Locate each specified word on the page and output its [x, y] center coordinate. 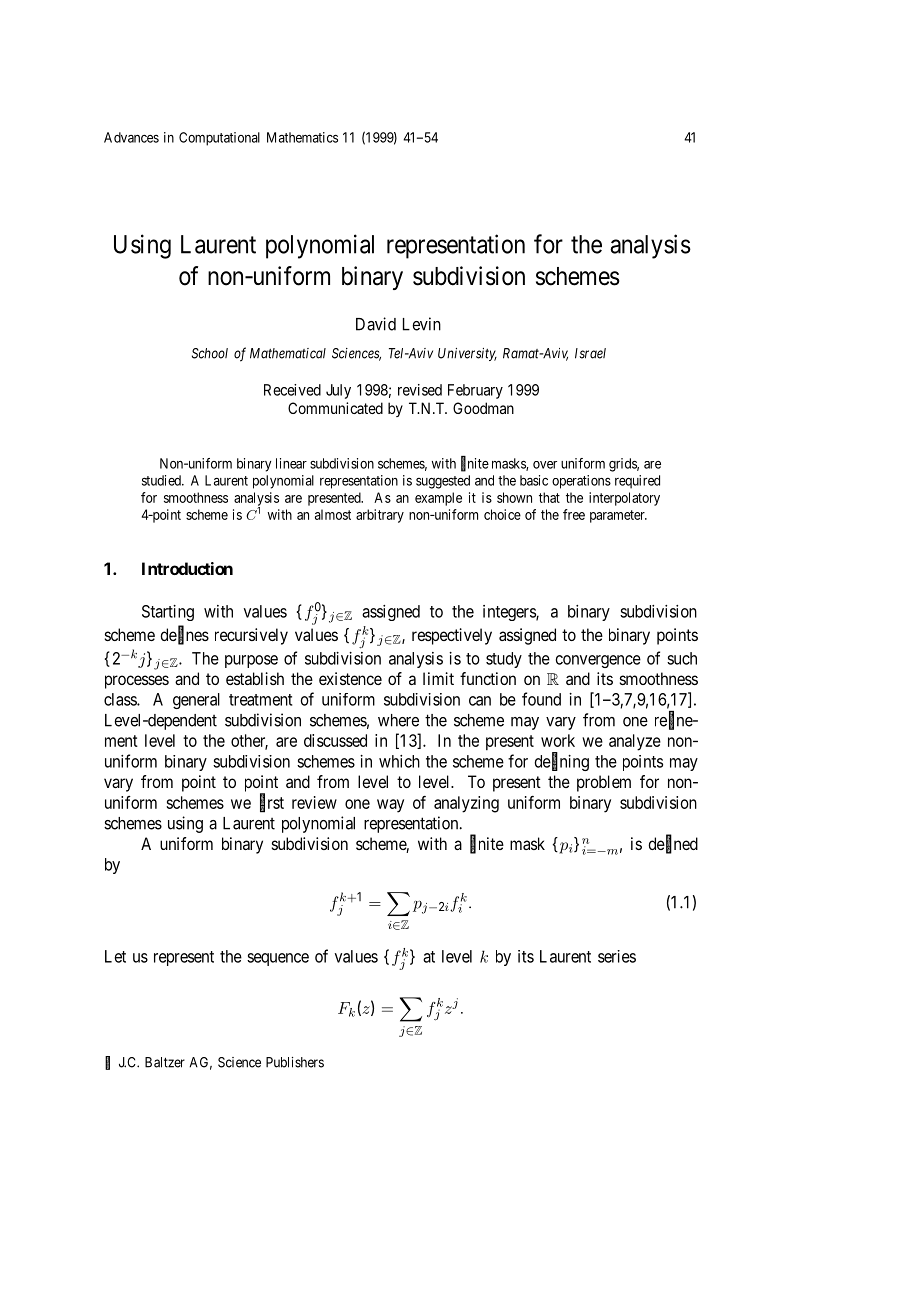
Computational [219, 139]
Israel [590, 353]
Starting [168, 613]
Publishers [295, 1062]
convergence [598, 661]
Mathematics [302, 137]
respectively [452, 636]
